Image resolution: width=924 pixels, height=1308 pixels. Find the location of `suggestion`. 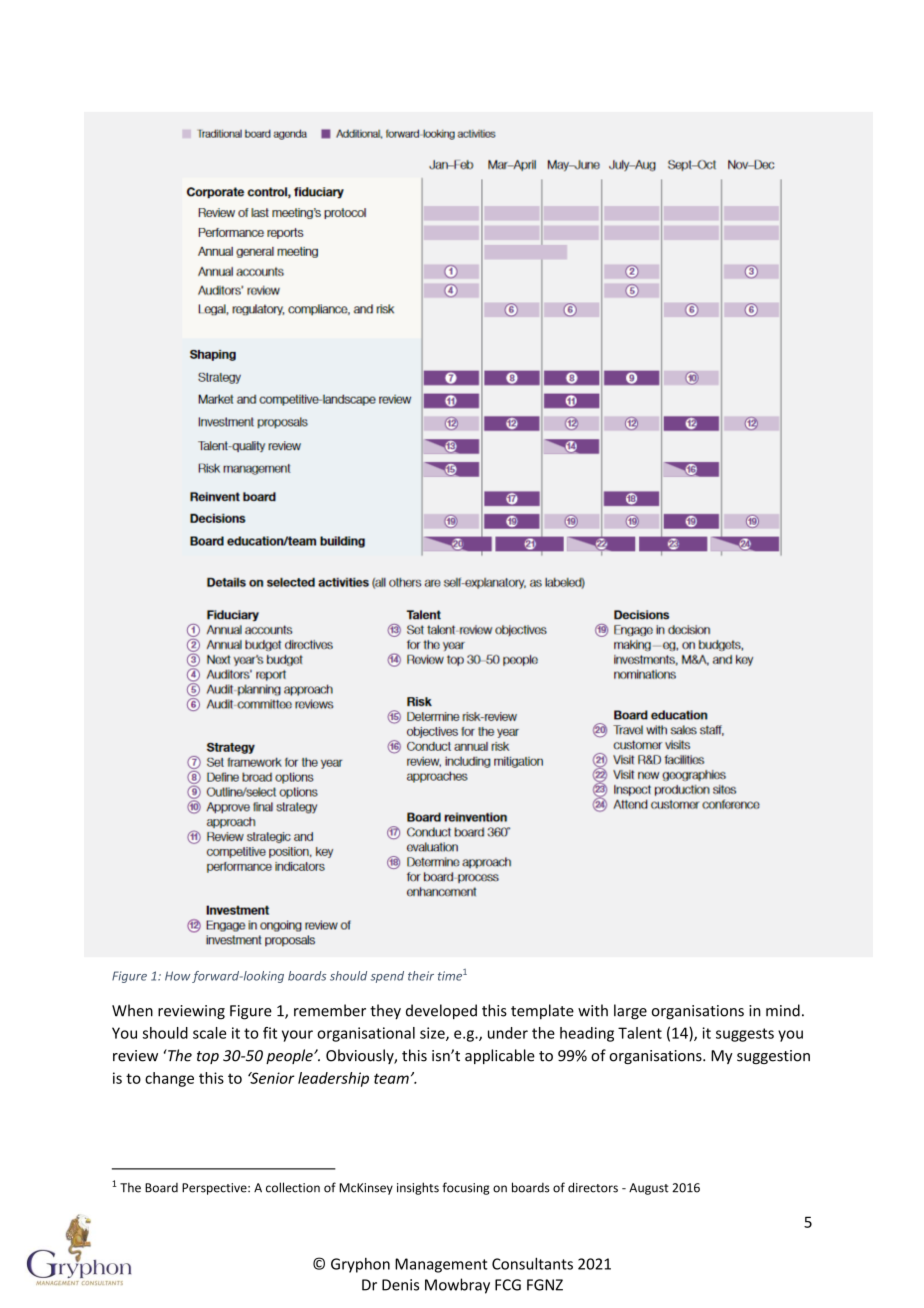

suggestion is located at coordinates (773, 1057).
